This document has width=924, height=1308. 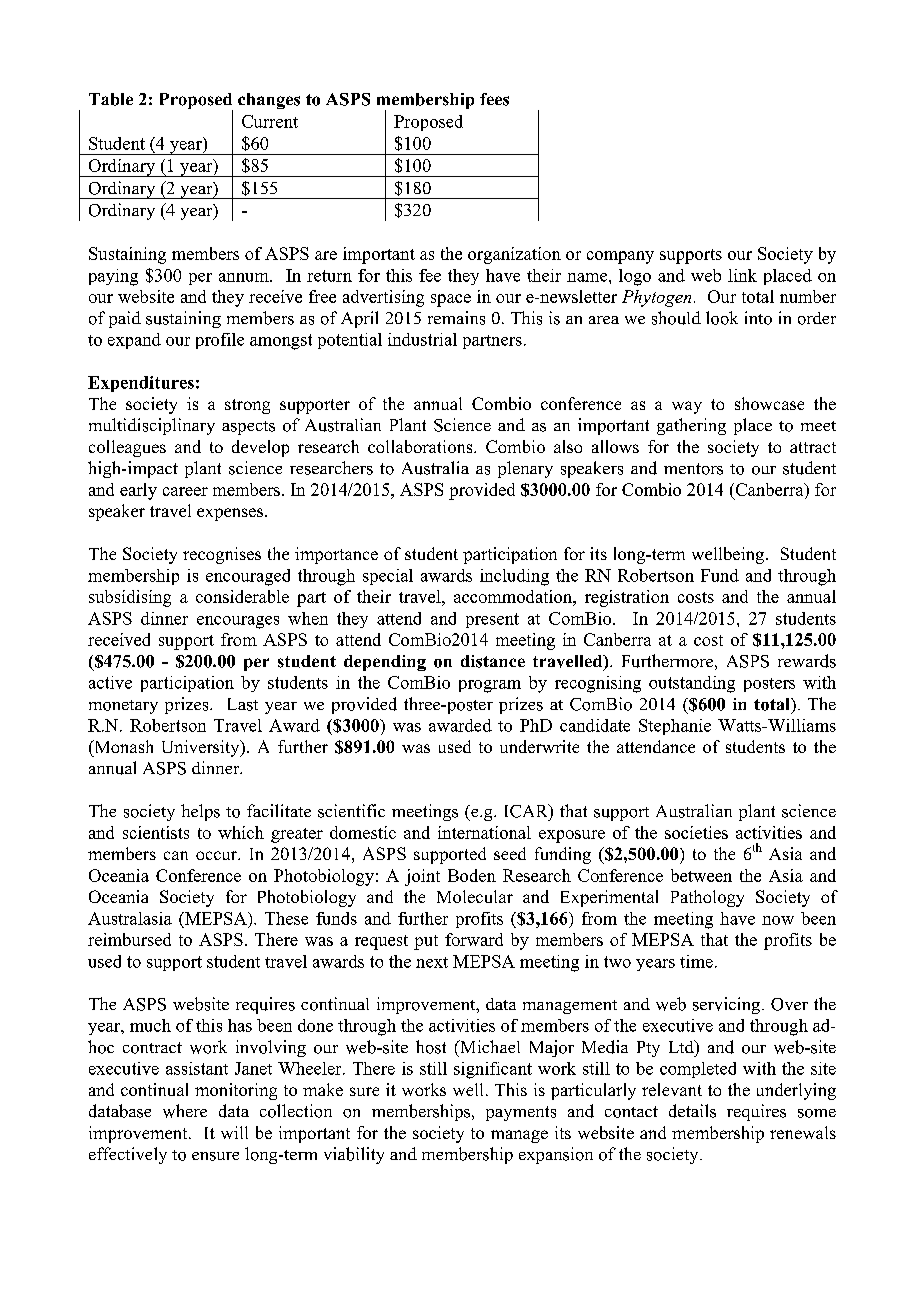 What do you see at coordinates (238, 622) in the document?
I see `encourages` at bounding box center [238, 622].
